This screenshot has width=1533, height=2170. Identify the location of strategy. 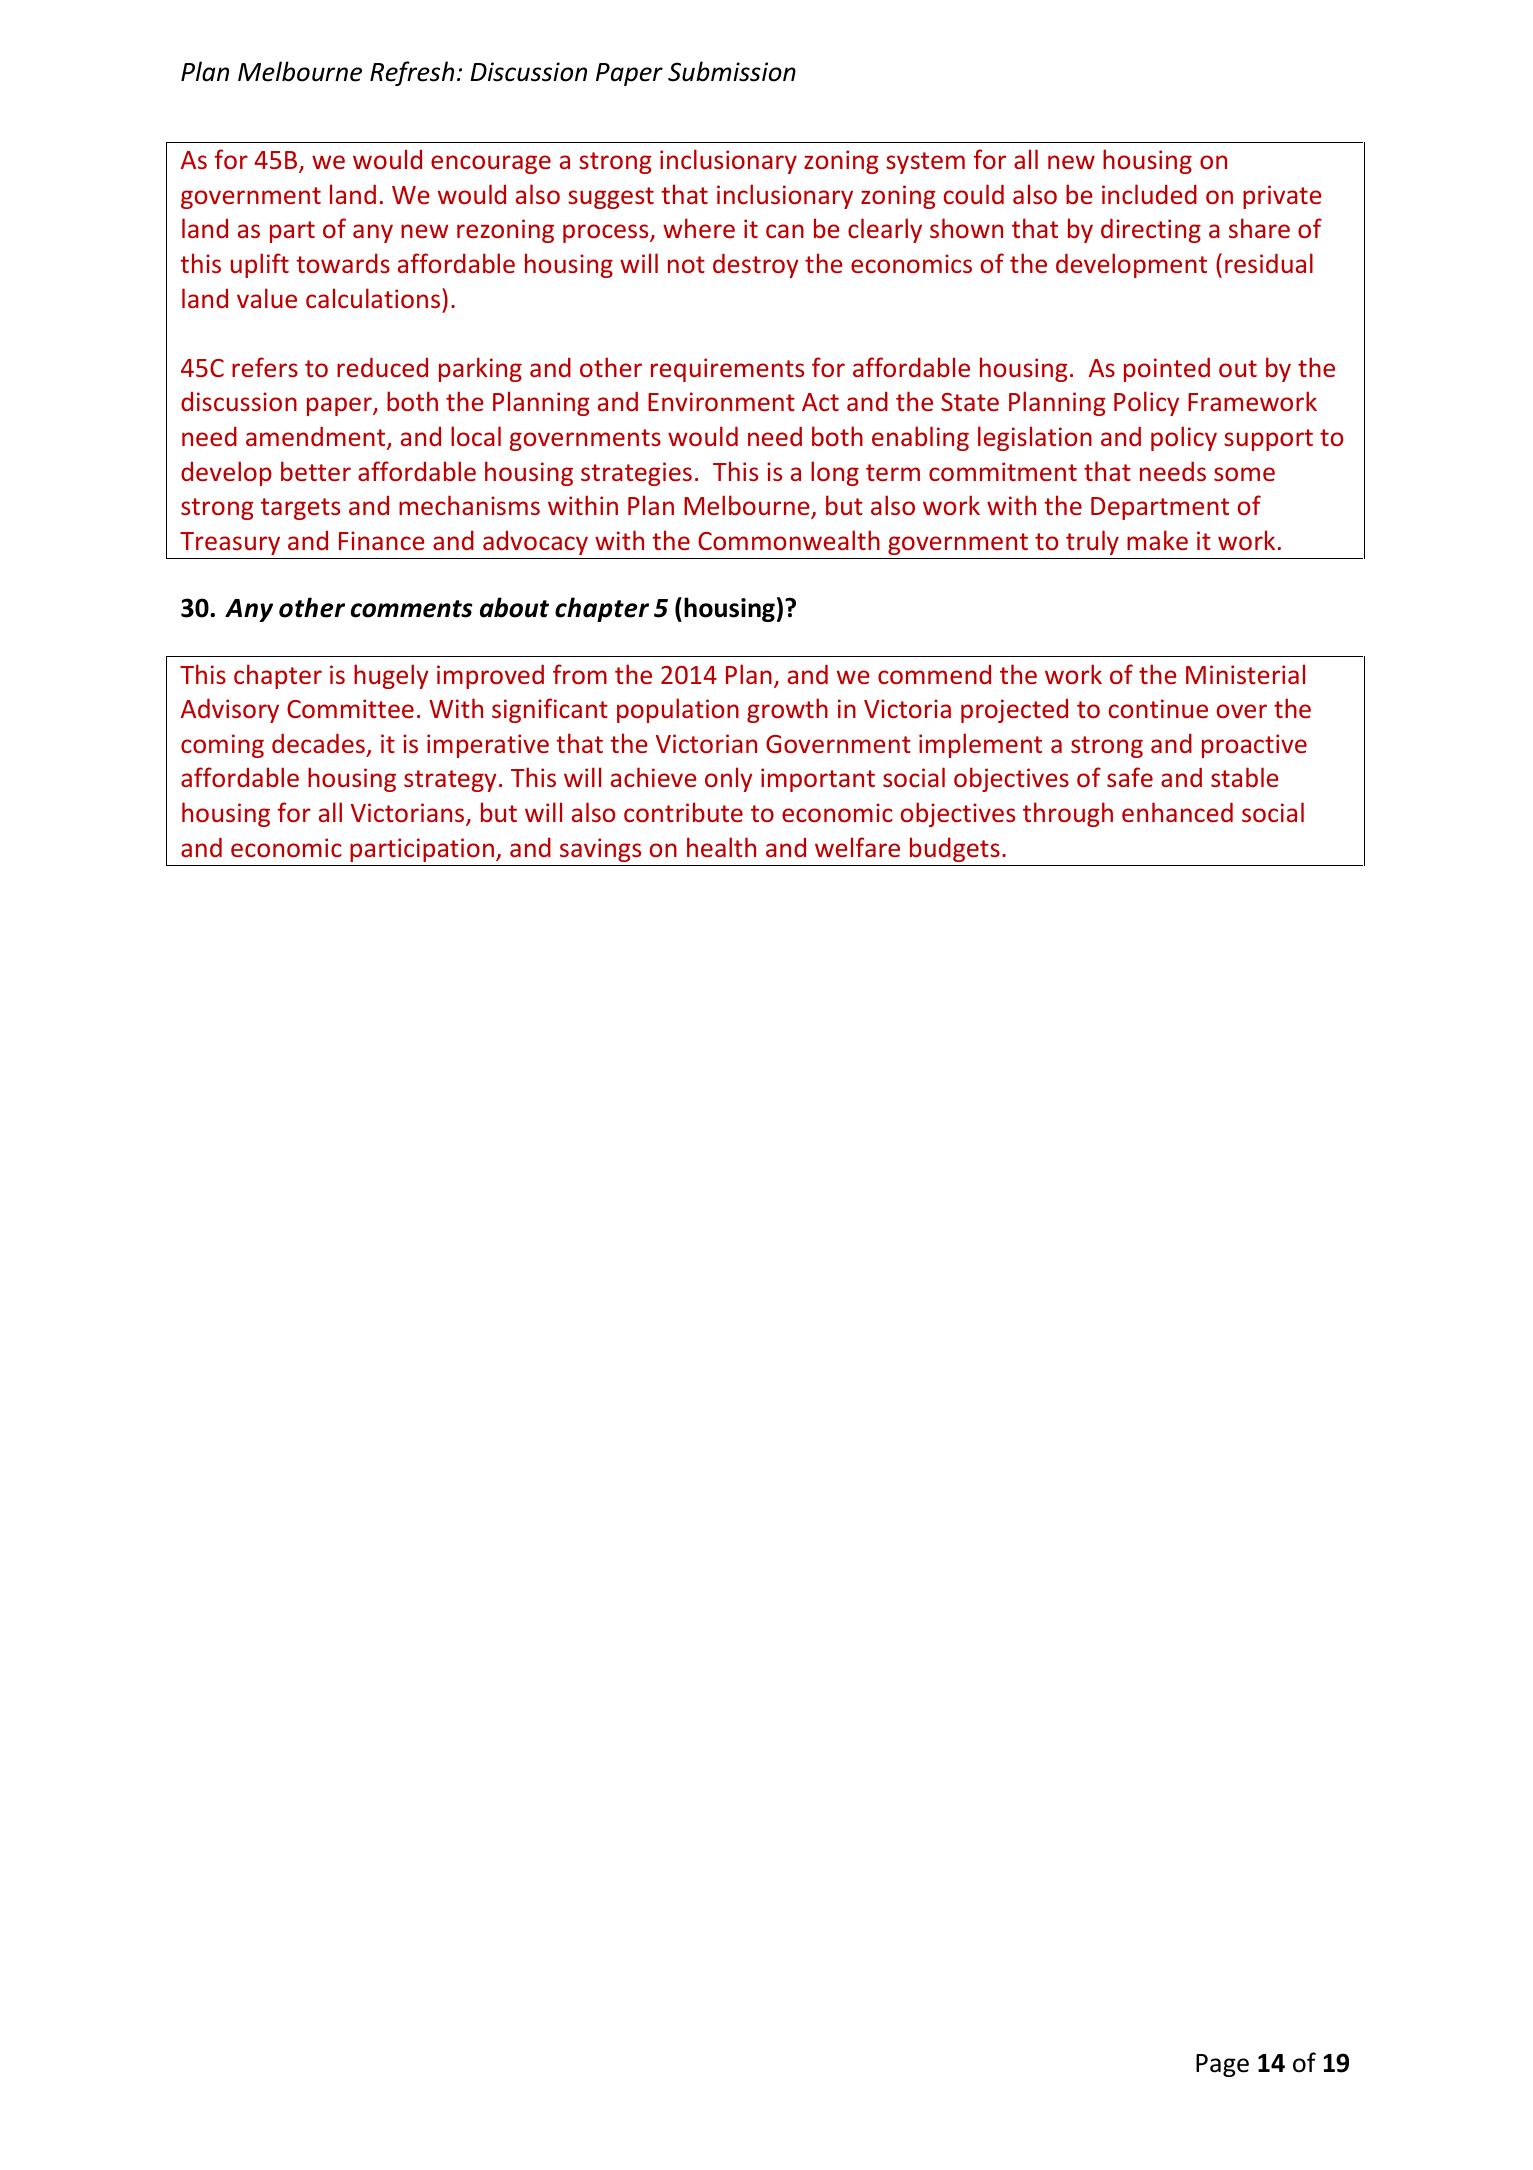
(450, 781).
